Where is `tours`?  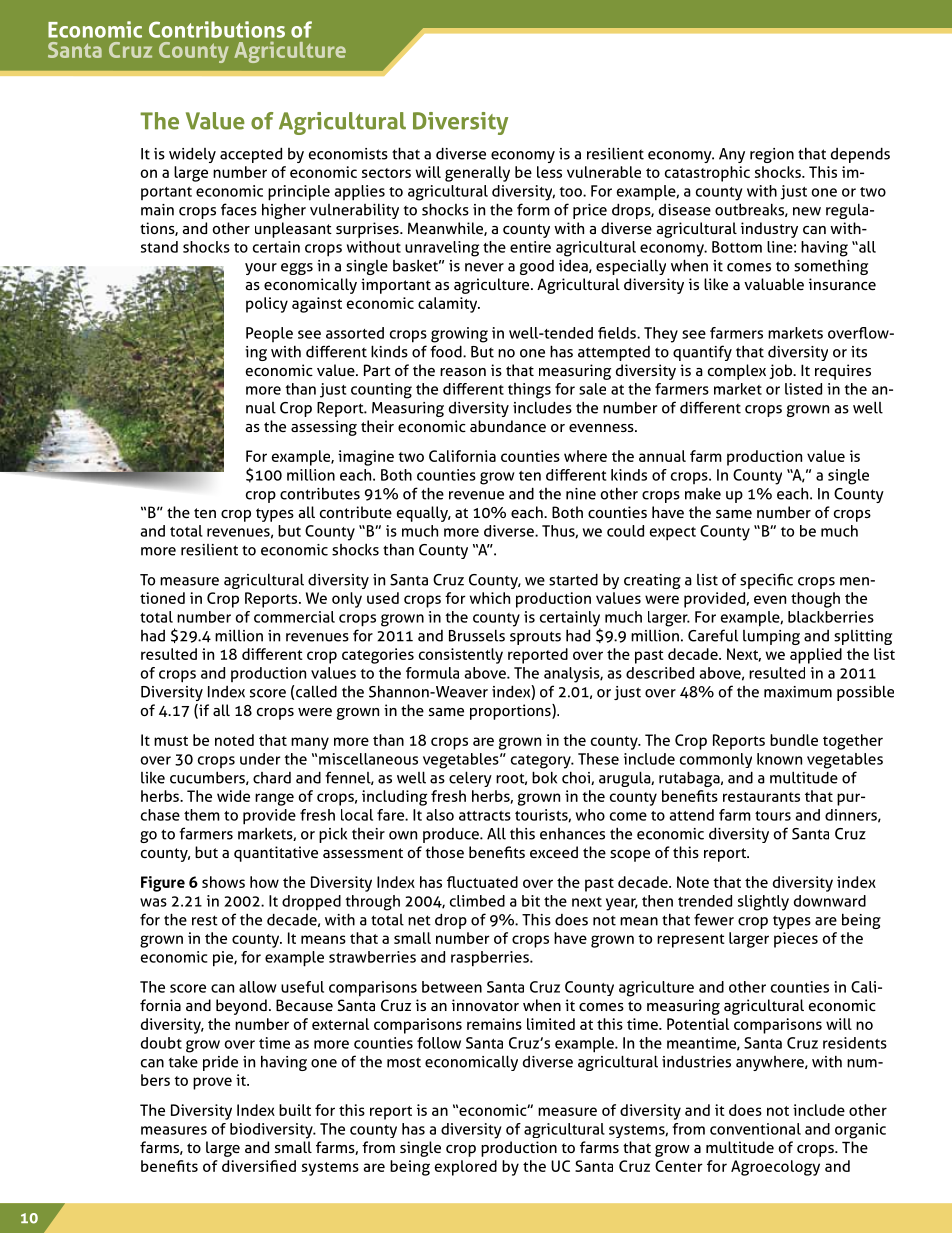 tours is located at coordinates (773, 816).
